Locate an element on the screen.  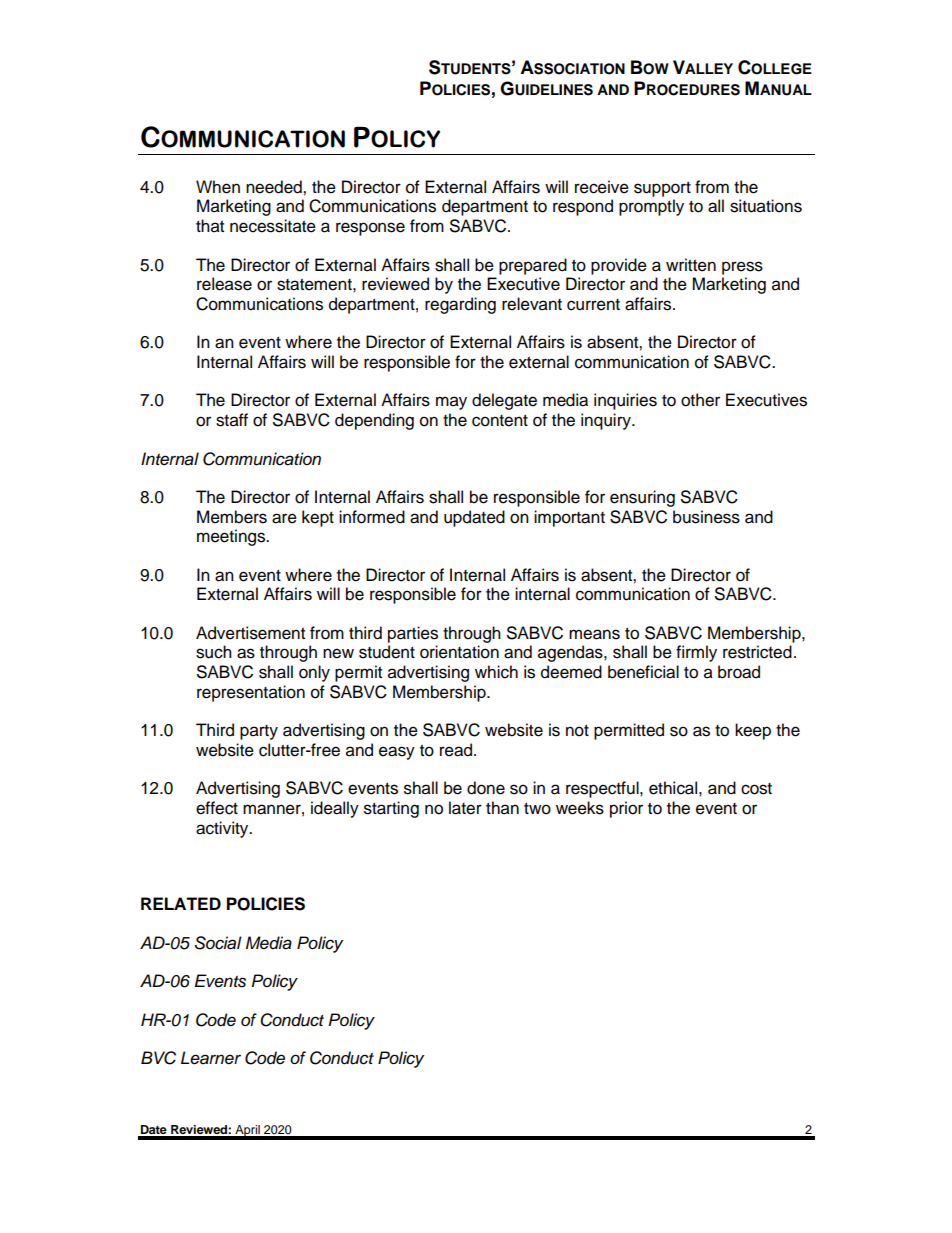
staff is located at coordinates (232, 420).
